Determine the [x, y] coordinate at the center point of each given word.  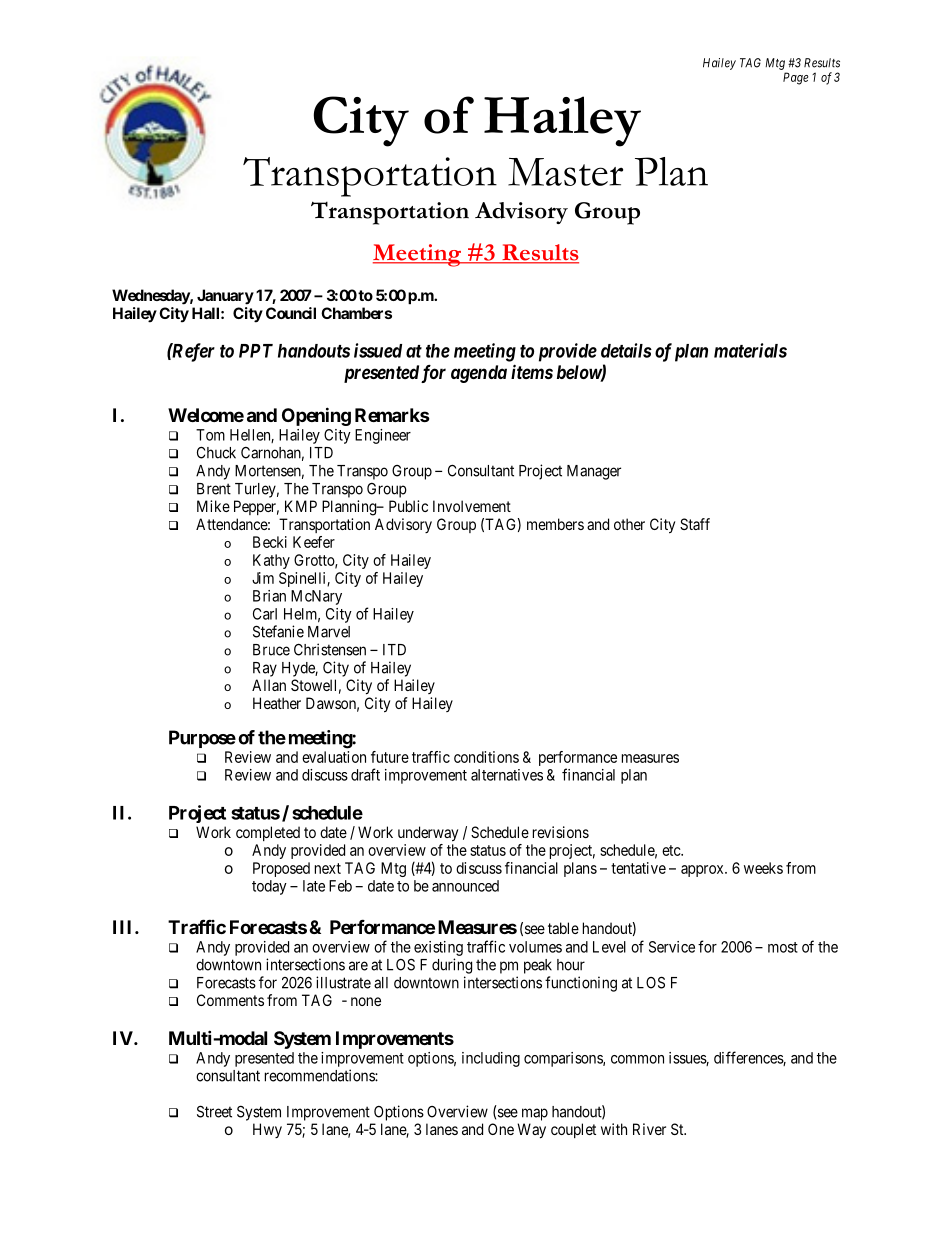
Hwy [267, 1130]
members [555, 524]
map [535, 1114]
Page [796, 78]
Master [565, 172]
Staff [695, 524]
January [225, 297]
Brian [269, 596]
